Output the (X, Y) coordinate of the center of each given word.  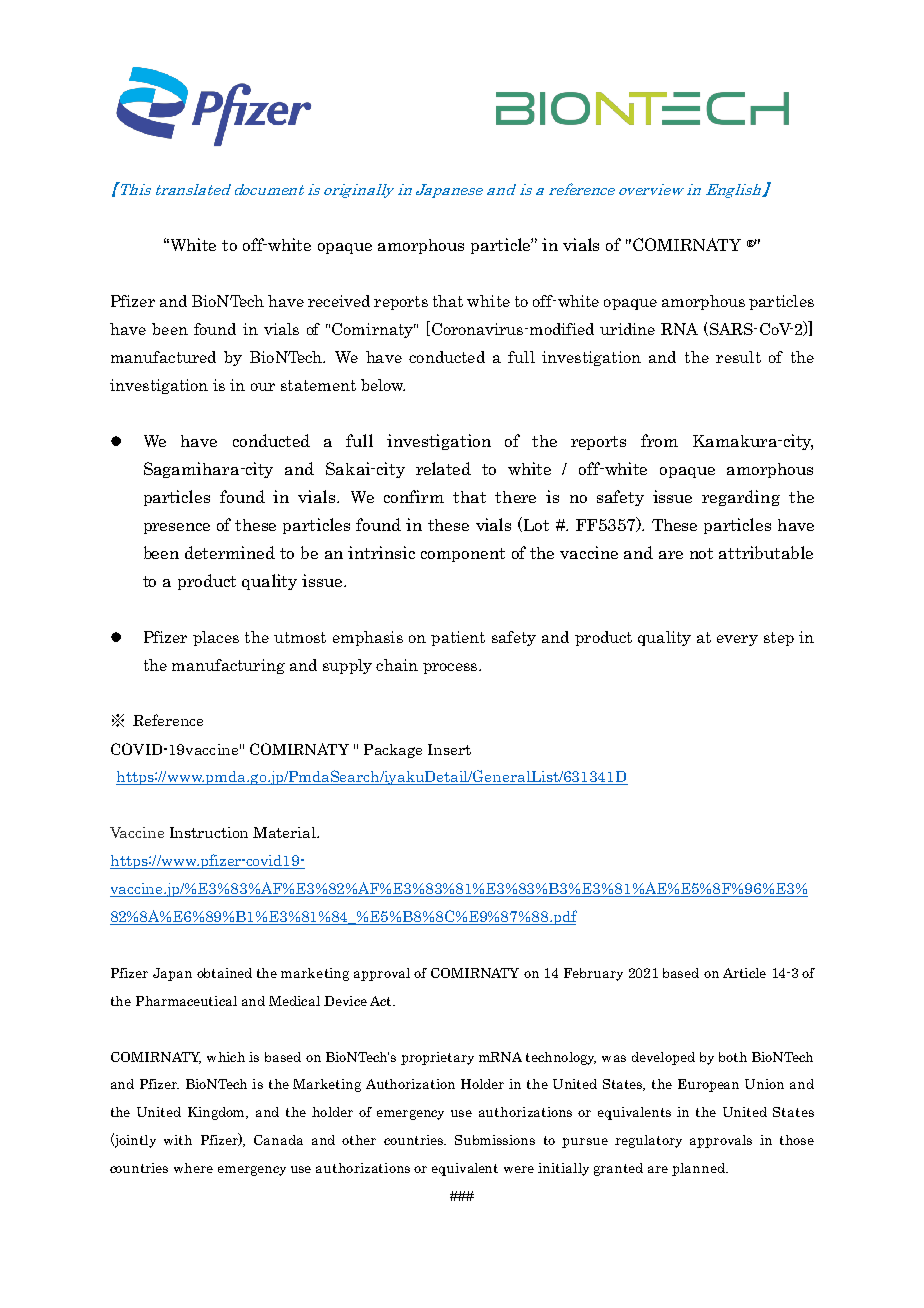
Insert (449, 749)
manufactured (163, 357)
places (216, 638)
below (383, 385)
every (737, 640)
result (738, 357)
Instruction (209, 832)
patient (458, 638)
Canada (278, 1140)
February (593, 974)
